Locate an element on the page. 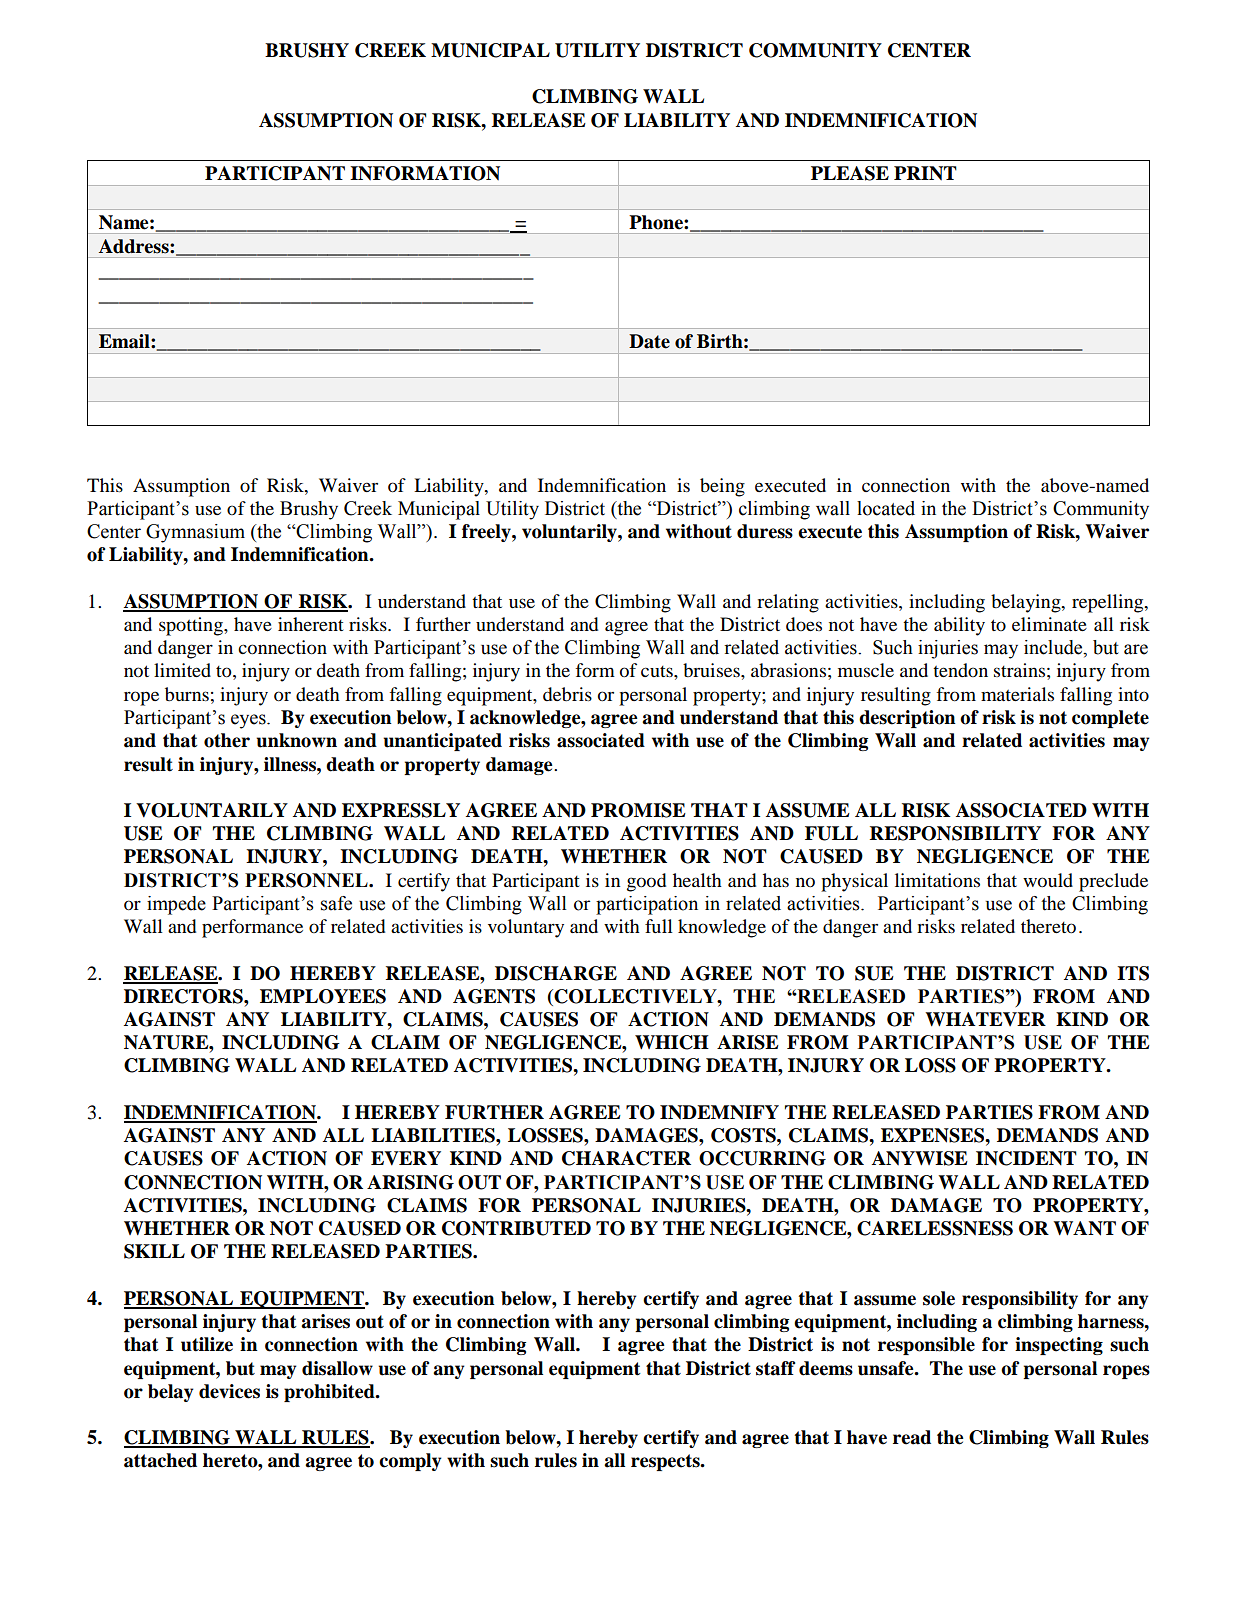 This document has width=1237, height=1600. located is located at coordinates (886, 508).
